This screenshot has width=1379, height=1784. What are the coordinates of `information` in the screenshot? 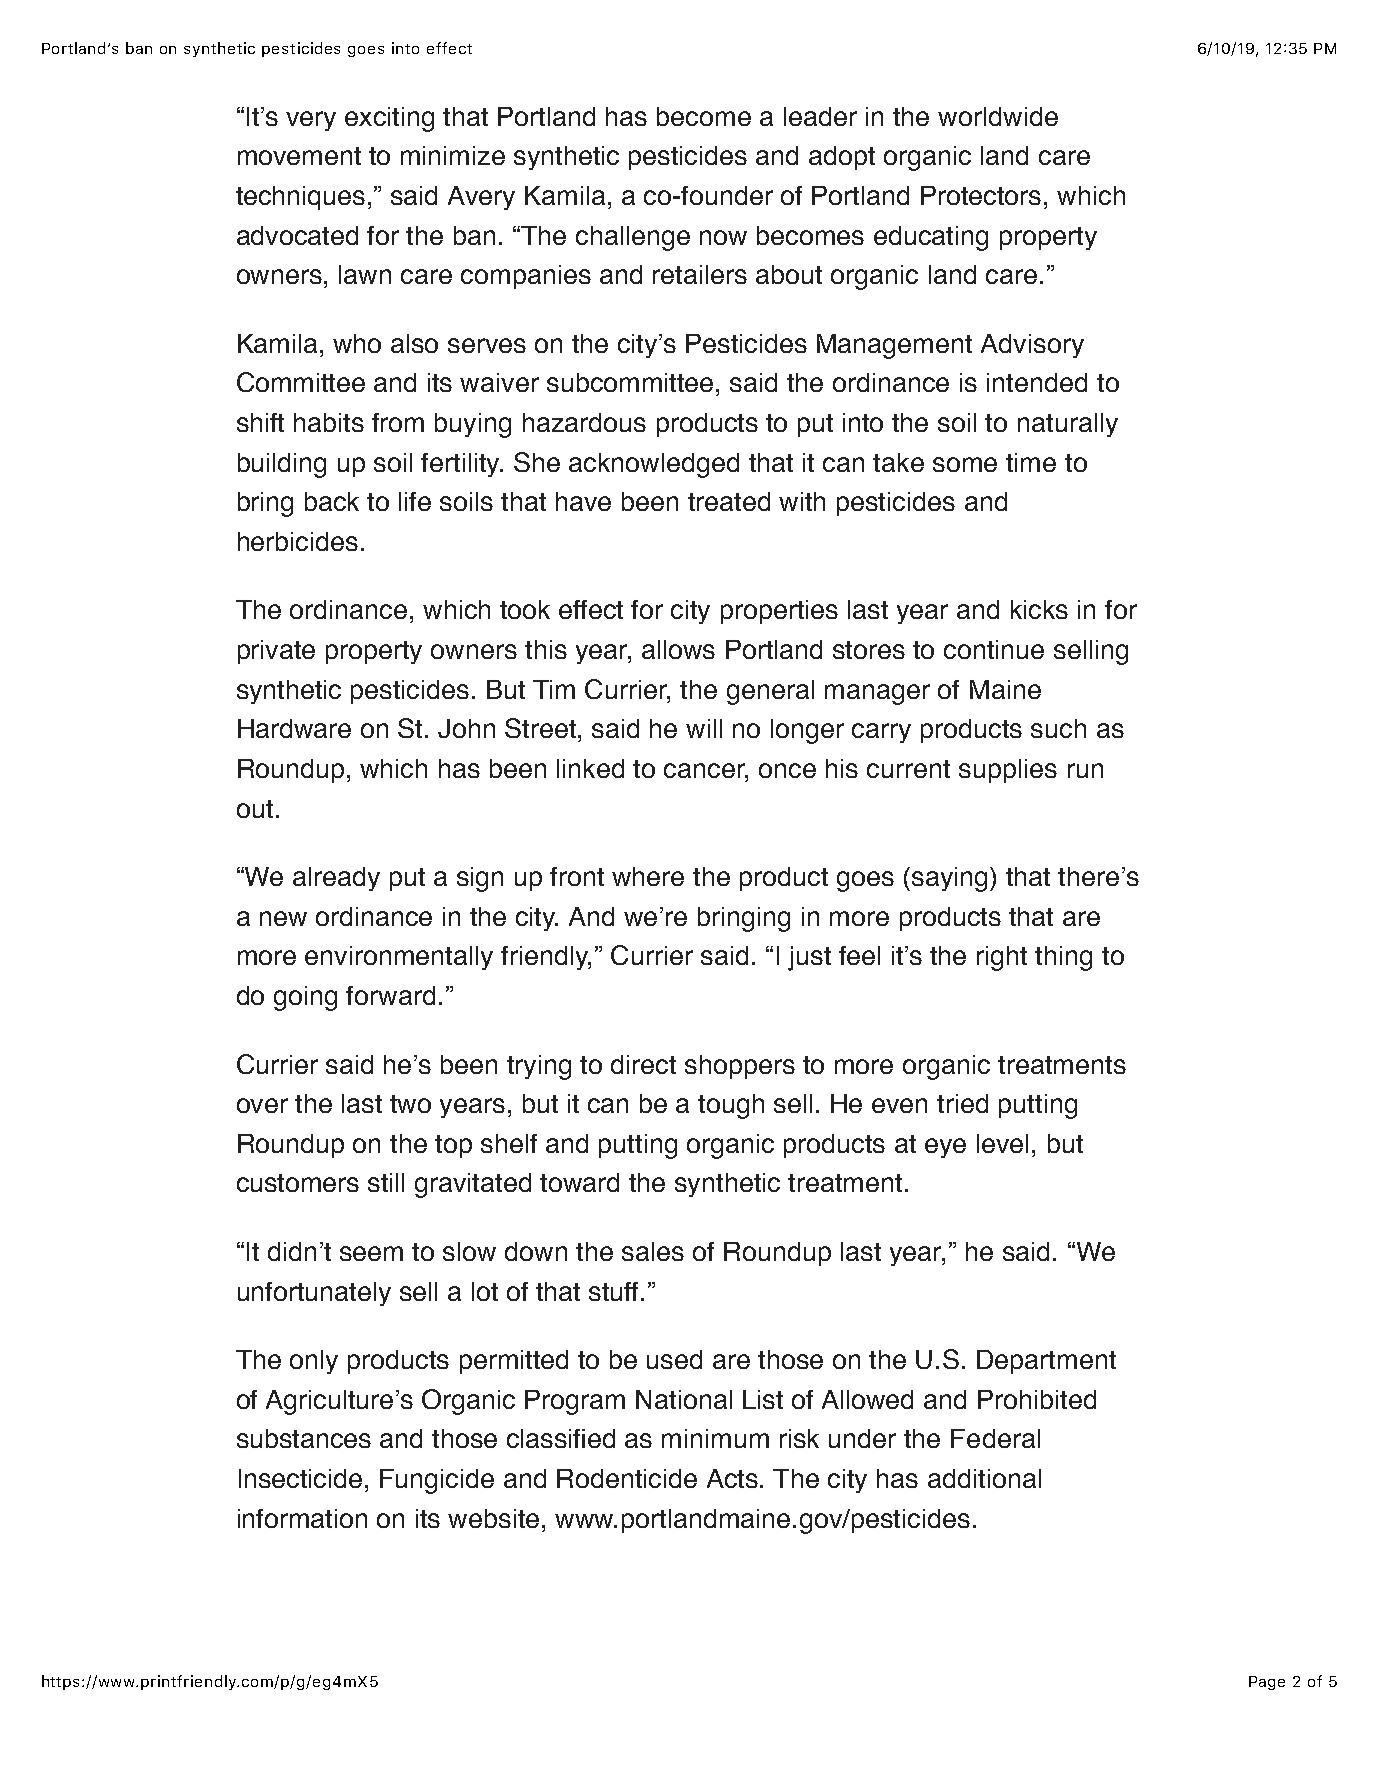 It's located at (302, 1518).
